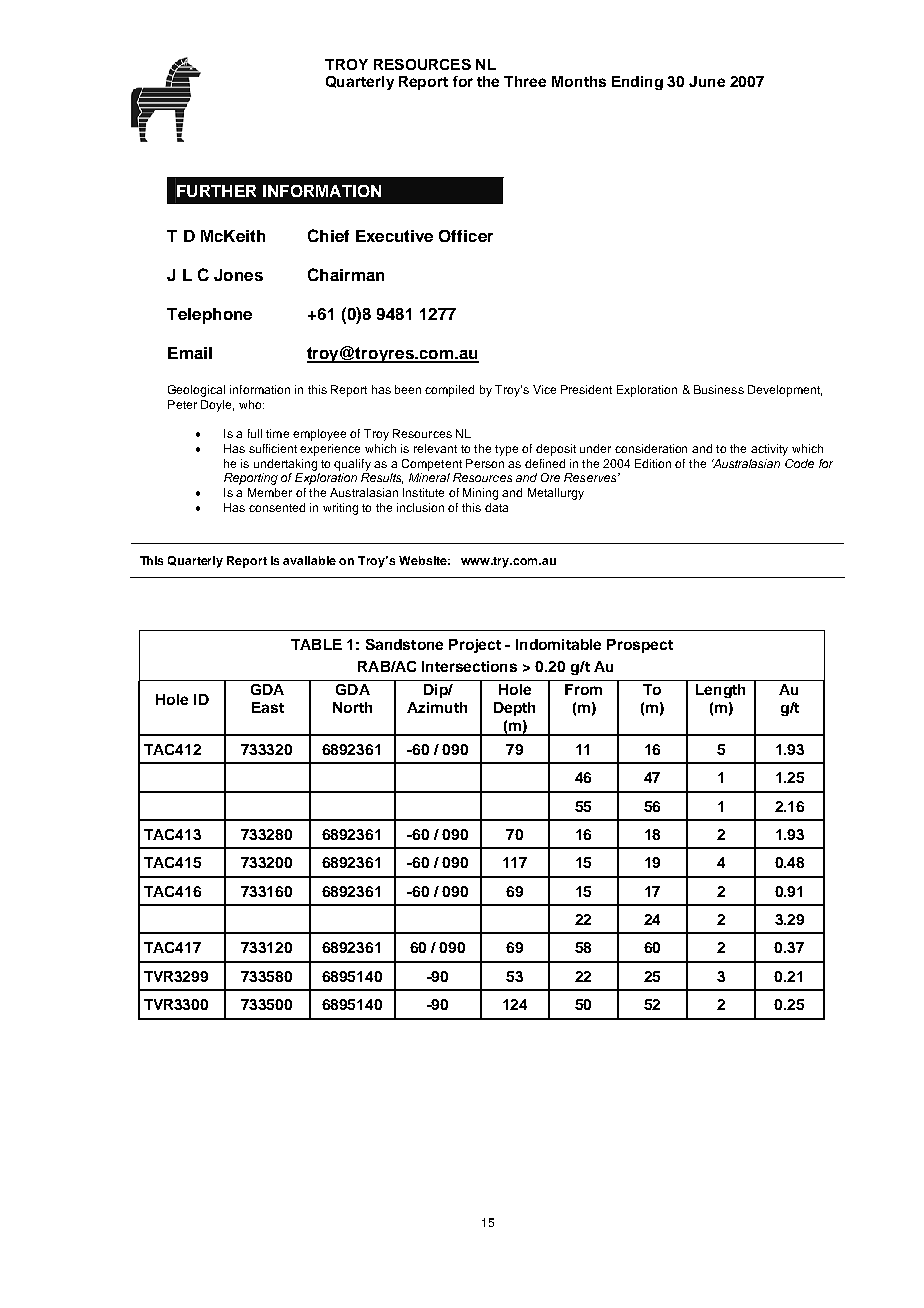  Describe the element at coordinates (506, 450) in the image. I see `type` at that location.
